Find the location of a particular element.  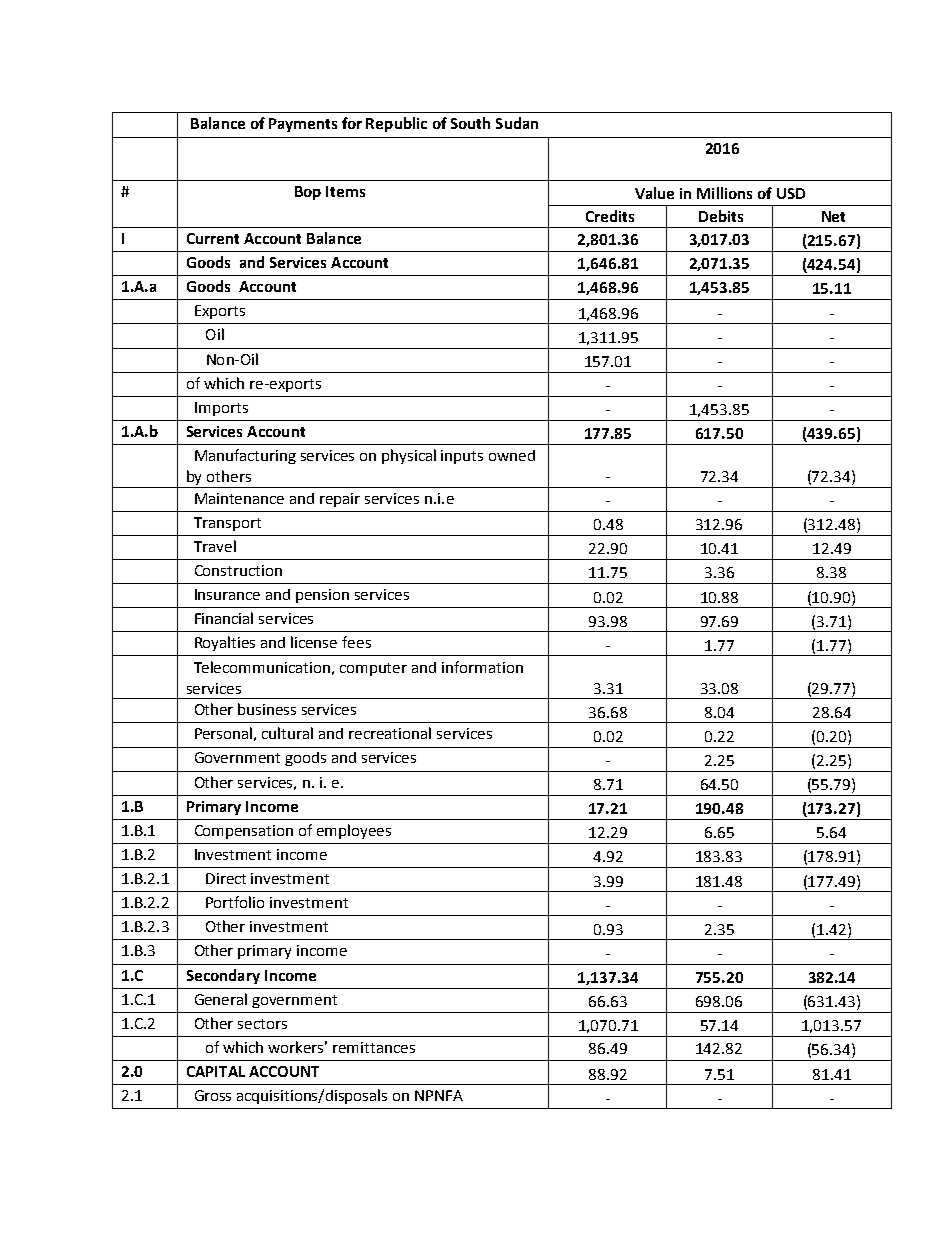

business is located at coordinates (267, 709).
